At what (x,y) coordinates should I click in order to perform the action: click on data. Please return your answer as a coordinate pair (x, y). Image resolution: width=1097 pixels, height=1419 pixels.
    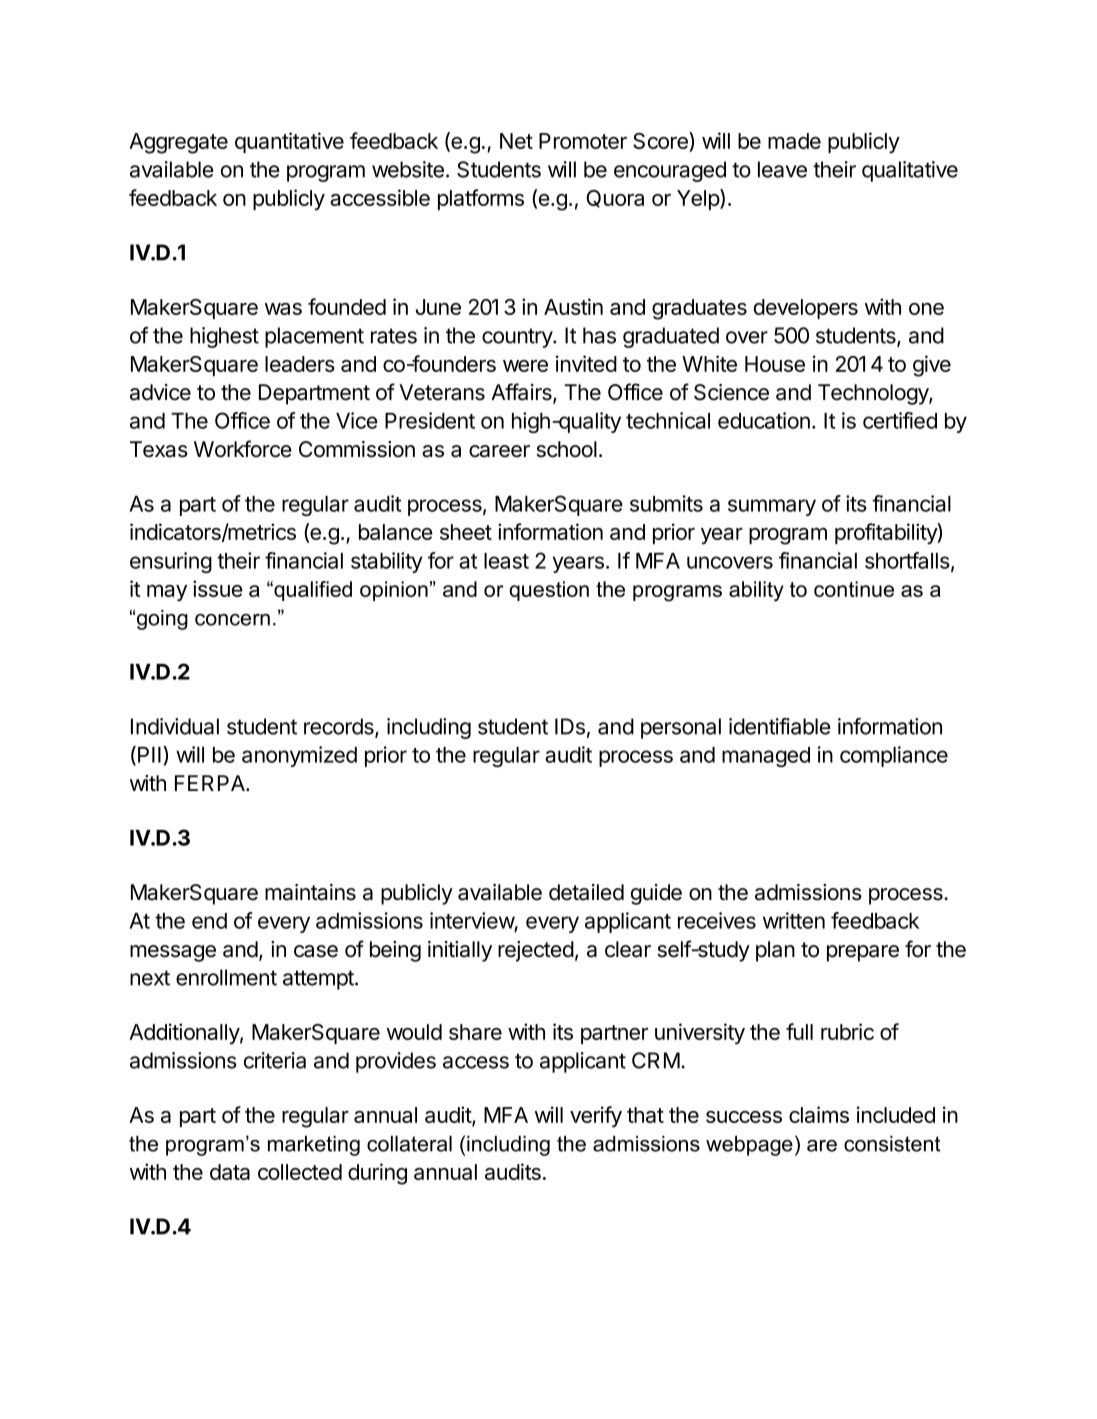
    Looking at the image, I should click on (230, 1172).
